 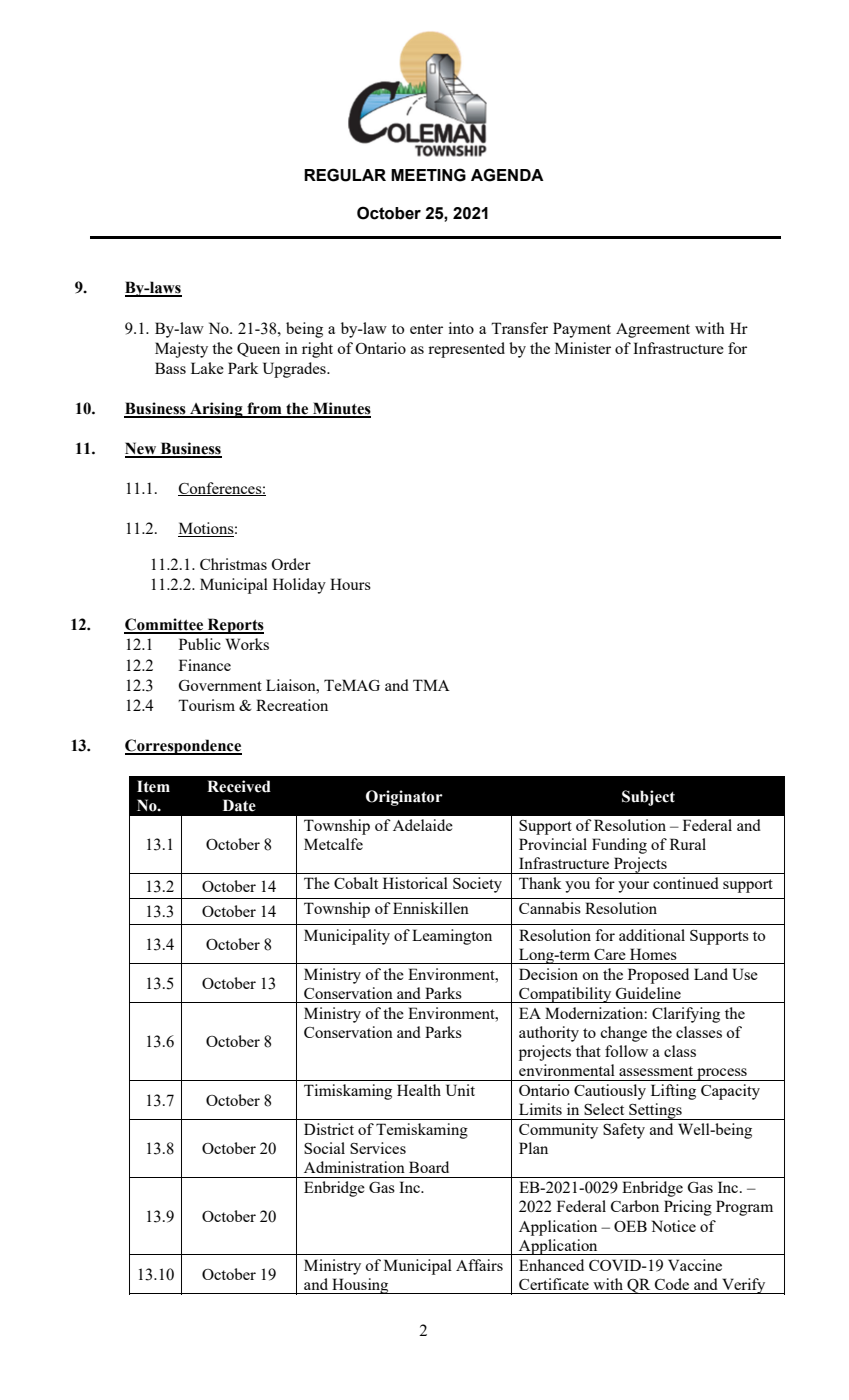 I want to click on MEETING, so click(x=428, y=175).
